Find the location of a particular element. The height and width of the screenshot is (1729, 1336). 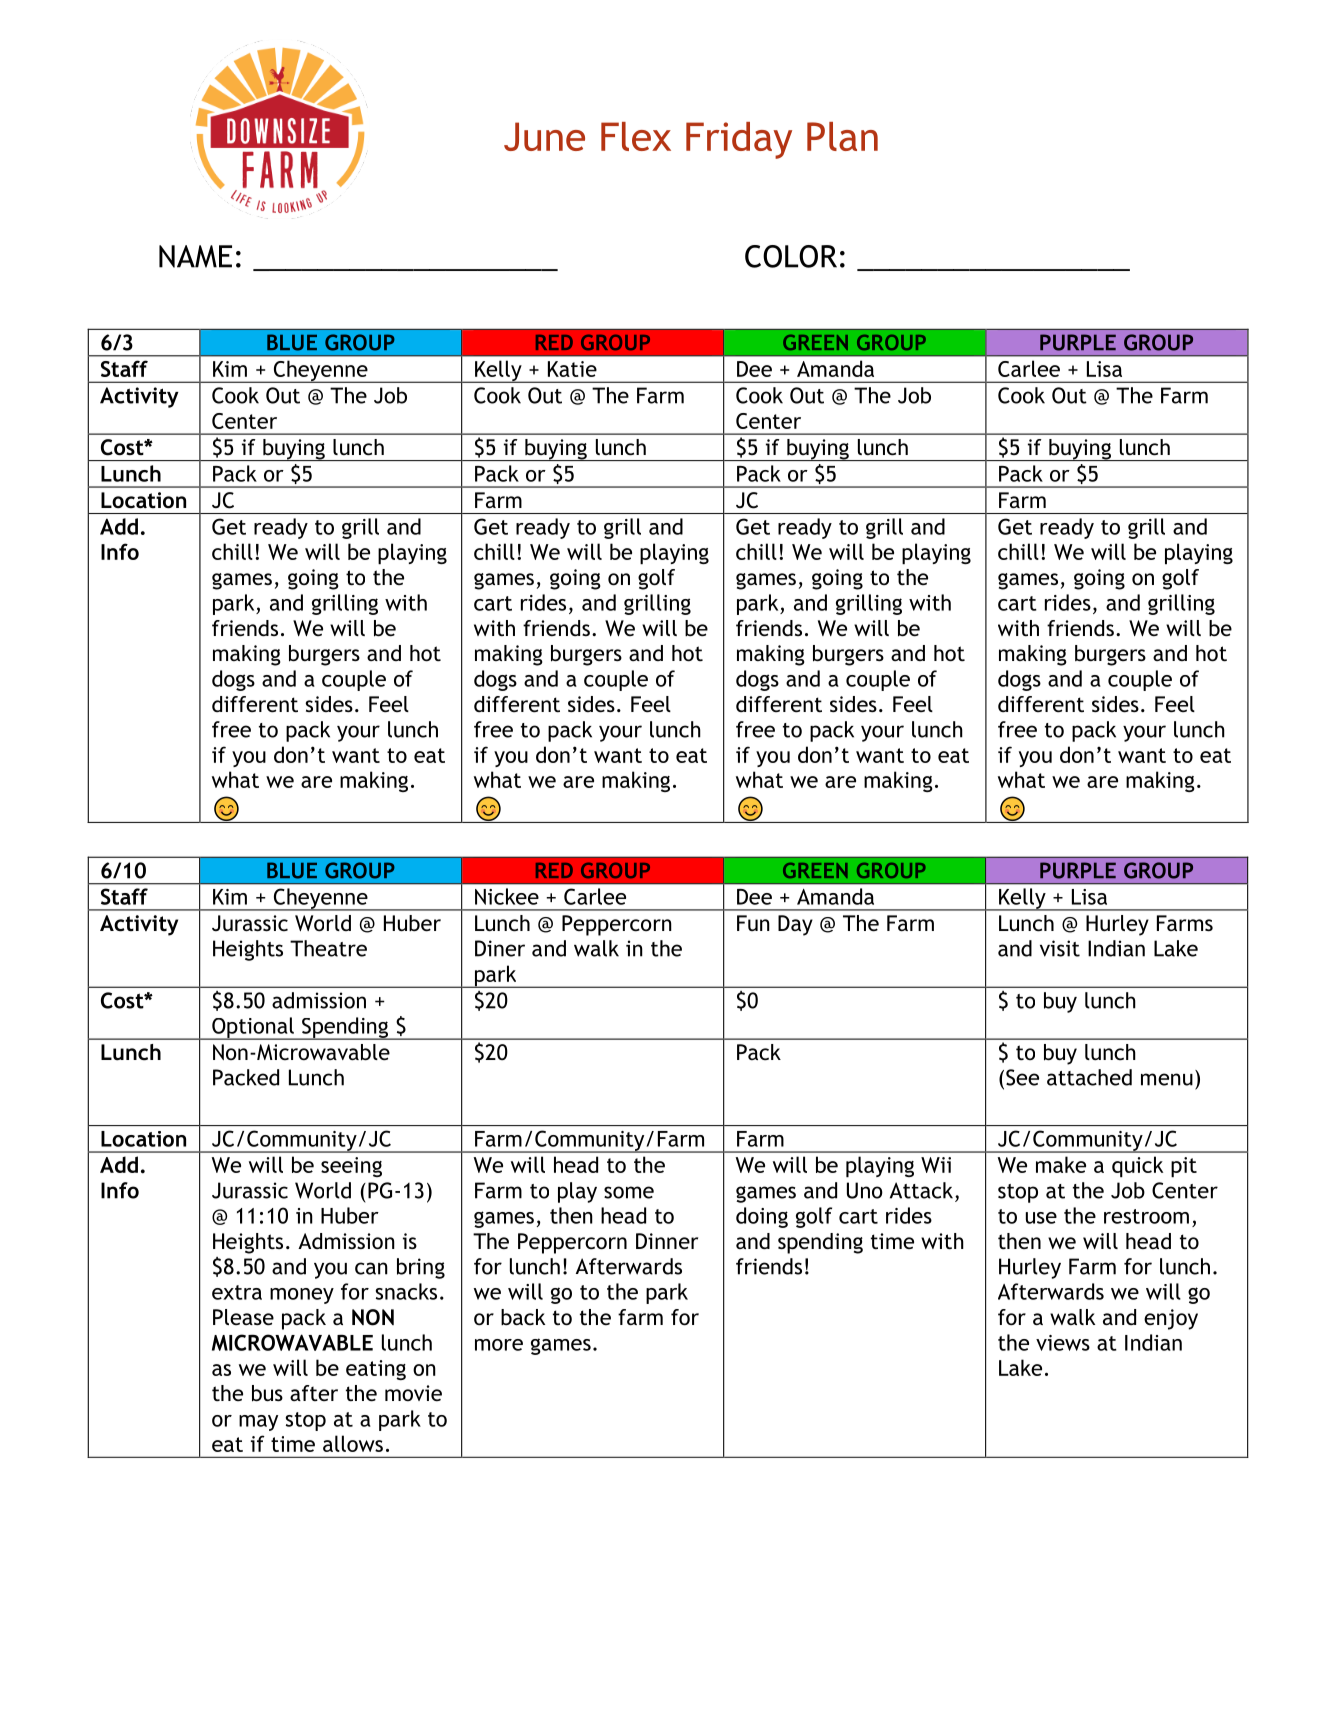

bus is located at coordinates (267, 1393).
